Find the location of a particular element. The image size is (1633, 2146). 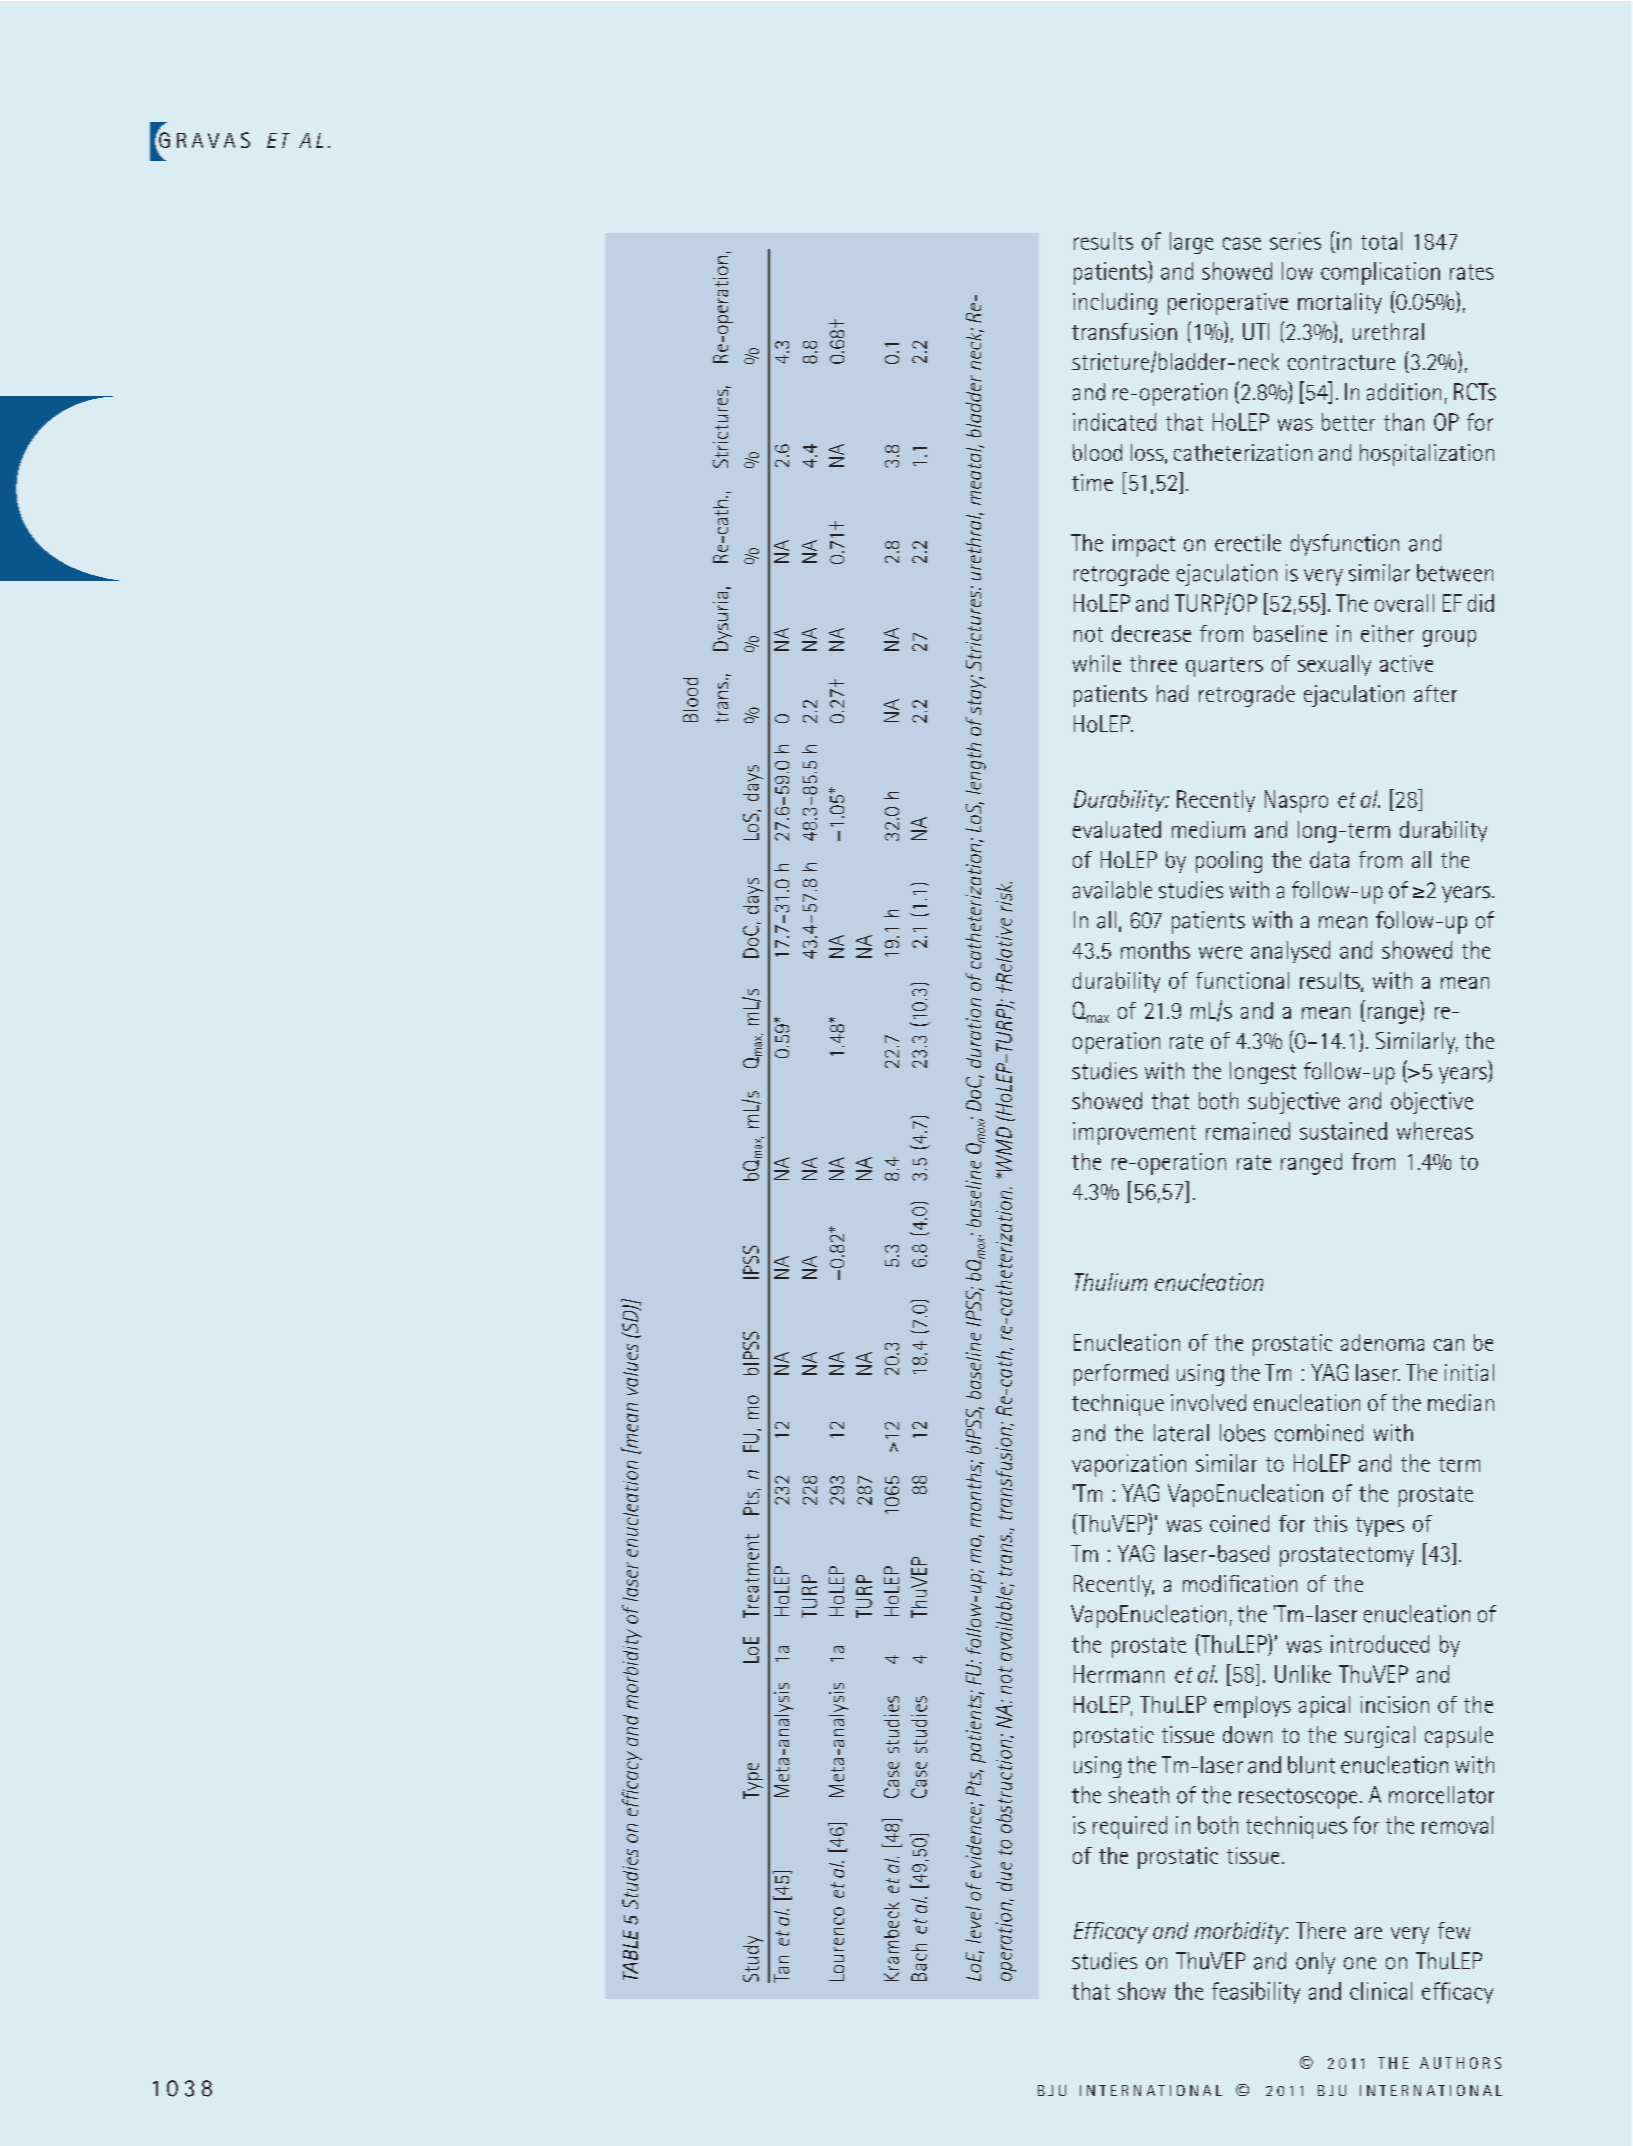

including is located at coordinates (1115, 304).
